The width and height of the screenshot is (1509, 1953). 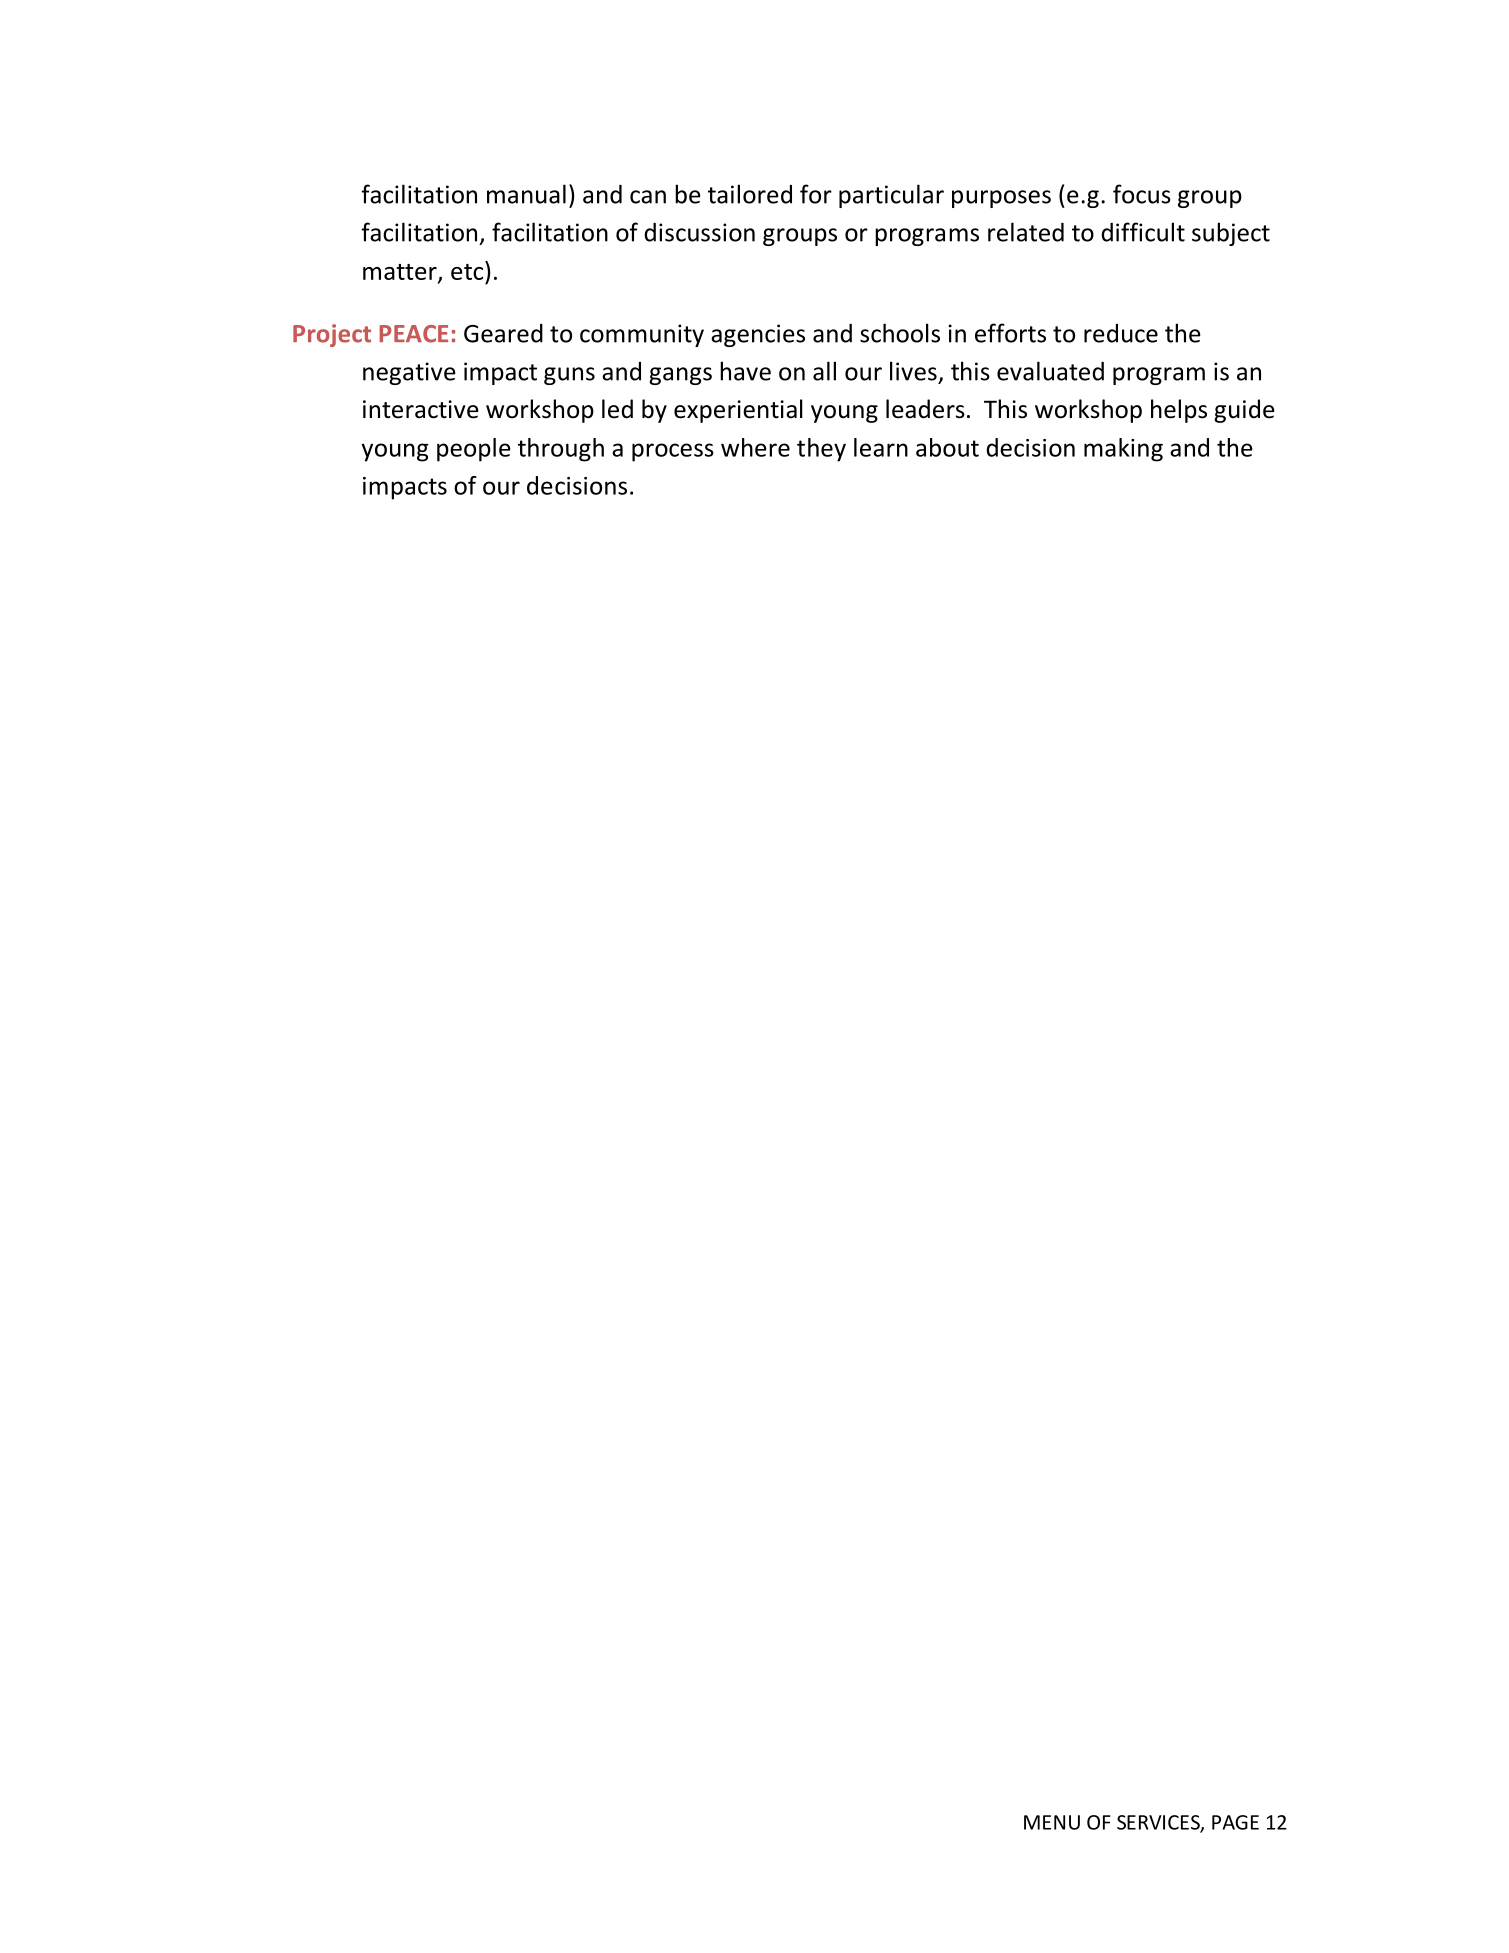 I want to click on they, so click(x=821, y=450).
